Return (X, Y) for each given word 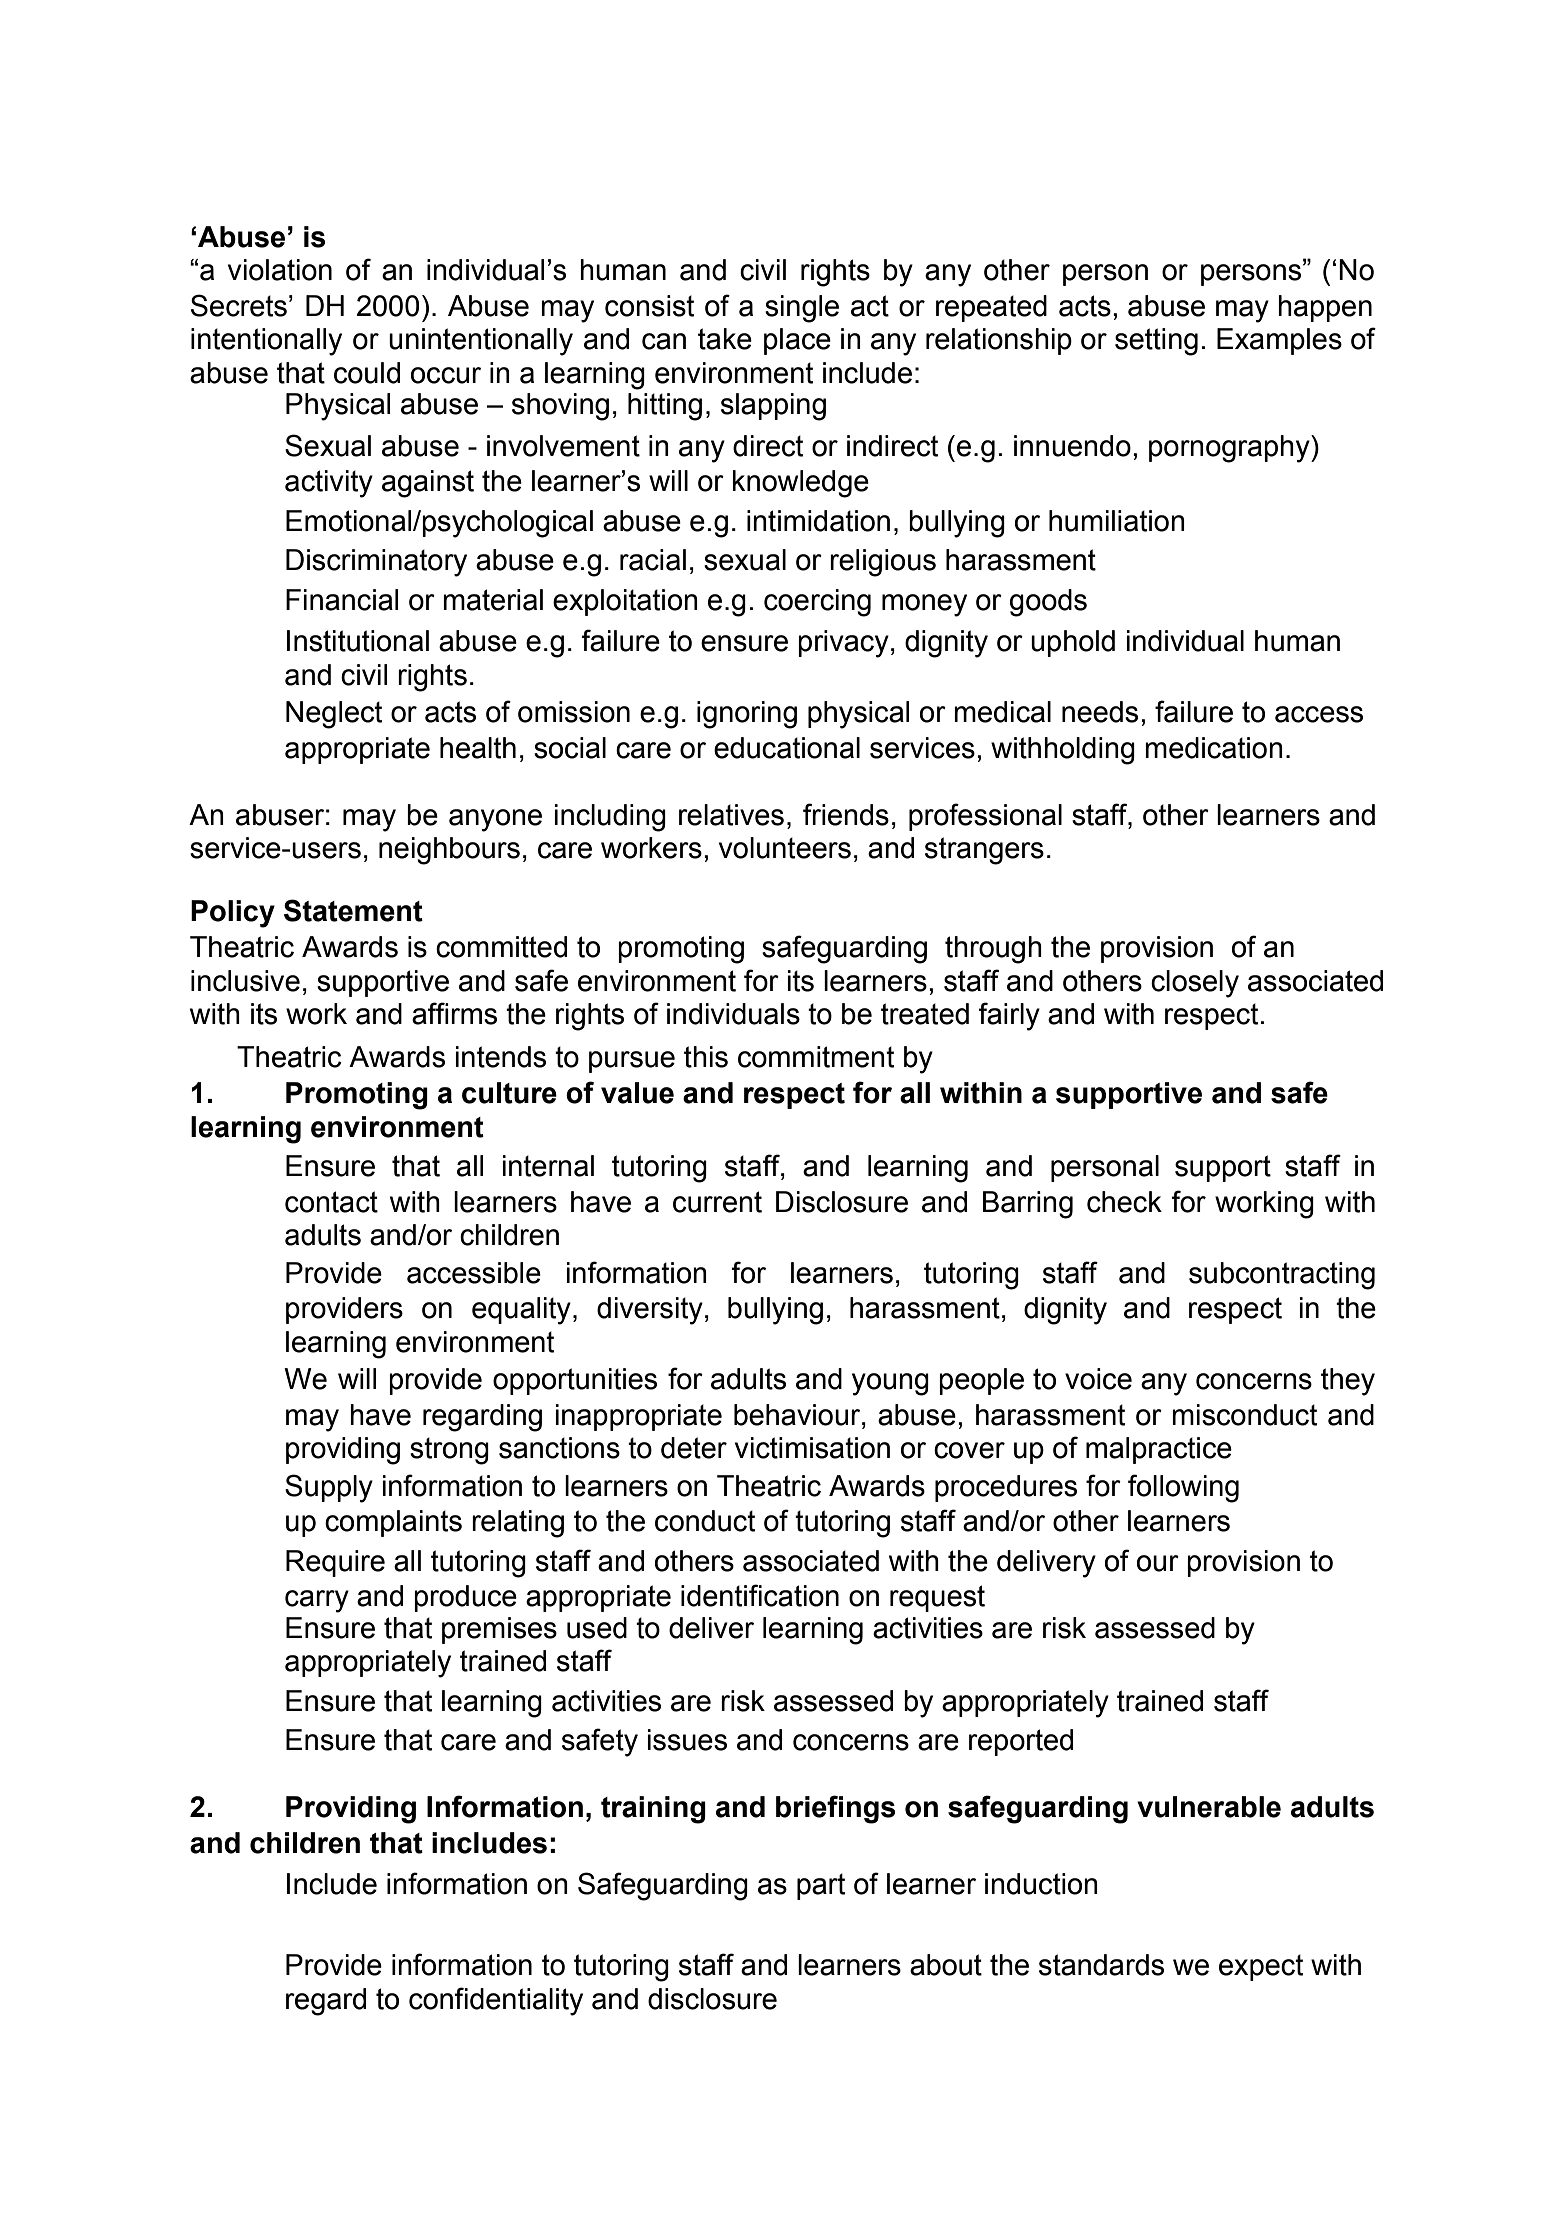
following (1183, 1488)
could (367, 373)
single (802, 309)
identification (760, 1595)
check (1124, 1202)
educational (787, 748)
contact (331, 1202)
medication (1214, 748)
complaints (393, 1523)
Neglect (334, 715)
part (821, 1886)
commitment (816, 1057)
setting (1156, 342)
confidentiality (496, 2001)
